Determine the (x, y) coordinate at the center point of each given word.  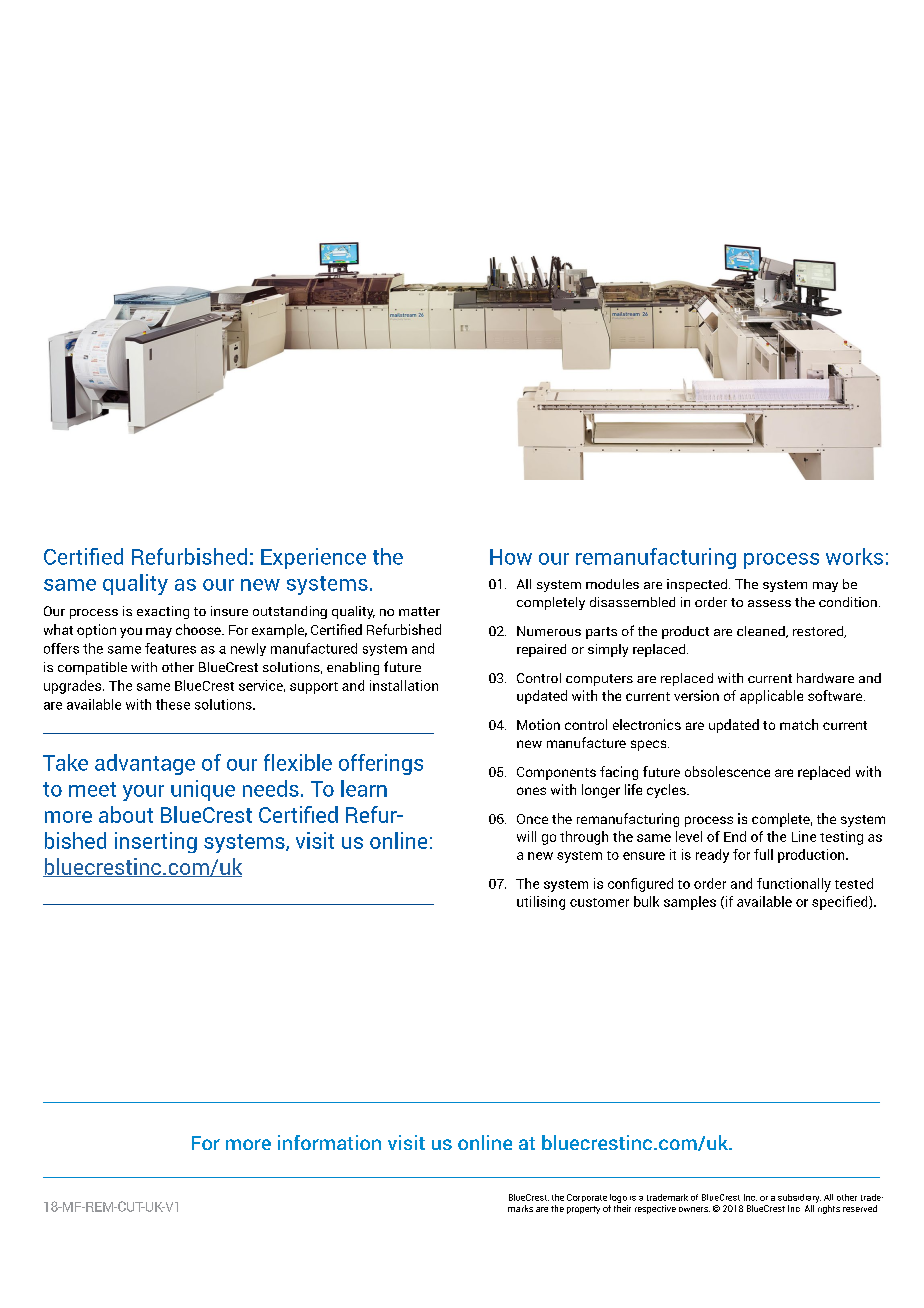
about (126, 814)
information (329, 1142)
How (511, 557)
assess (769, 603)
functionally (794, 885)
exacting (163, 612)
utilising (541, 903)
